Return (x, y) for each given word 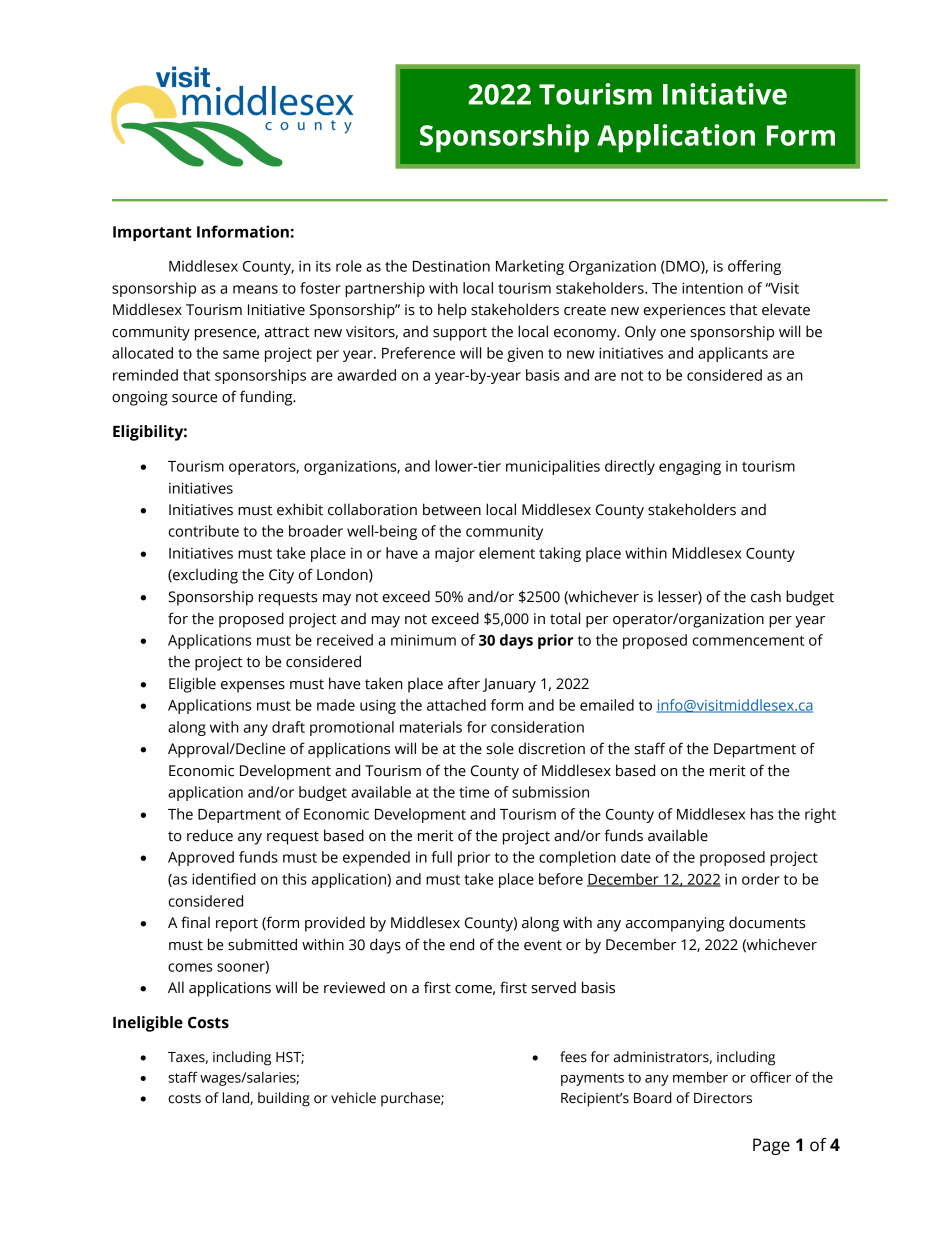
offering (754, 267)
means (255, 289)
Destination (451, 266)
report (237, 925)
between (452, 509)
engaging (690, 467)
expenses (253, 687)
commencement (748, 641)
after (464, 683)
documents (767, 922)
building (284, 1099)
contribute (204, 531)
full (441, 857)
